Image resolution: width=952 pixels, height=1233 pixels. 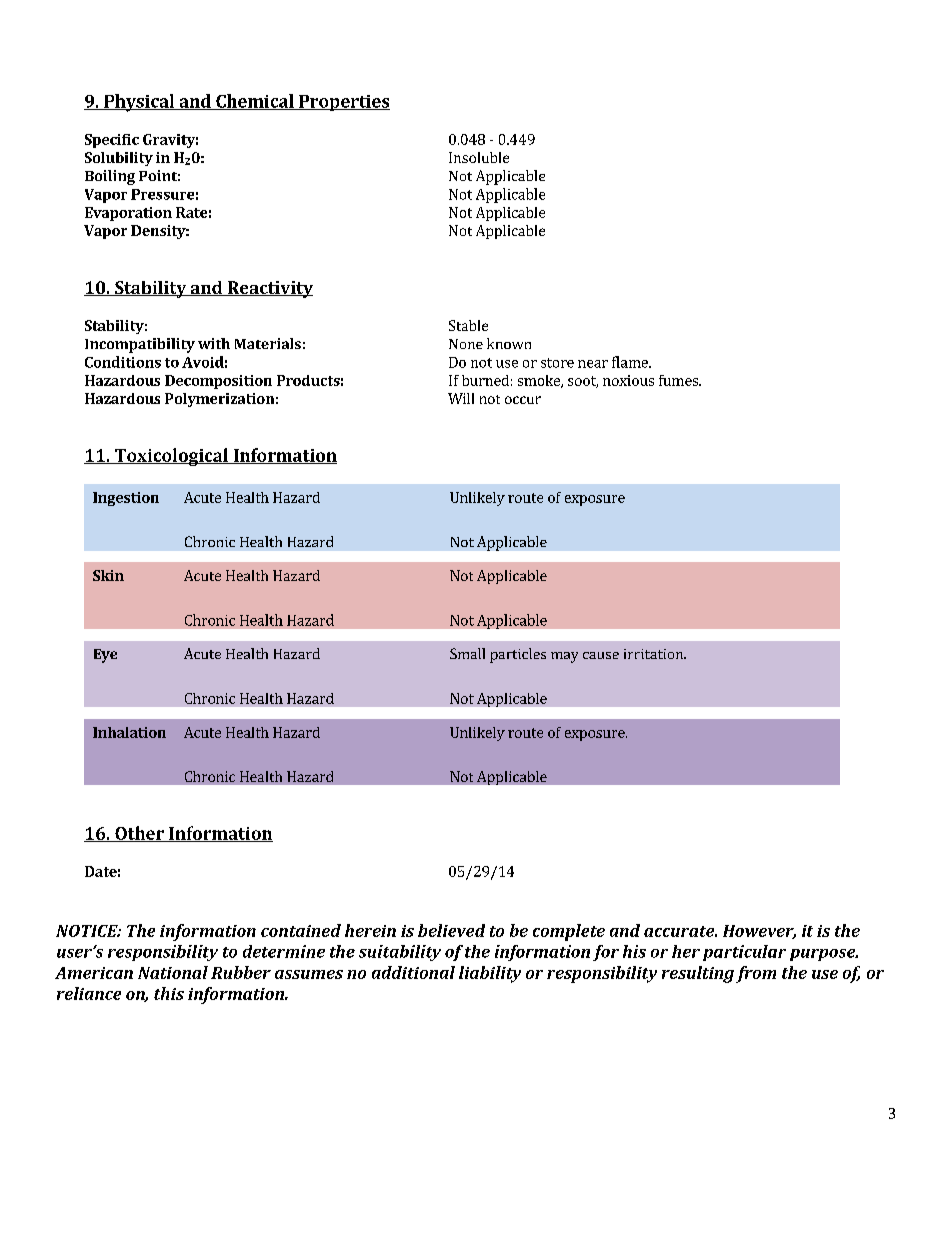 What do you see at coordinates (655, 654) in the image?
I see `irritation` at bounding box center [655, 654].
